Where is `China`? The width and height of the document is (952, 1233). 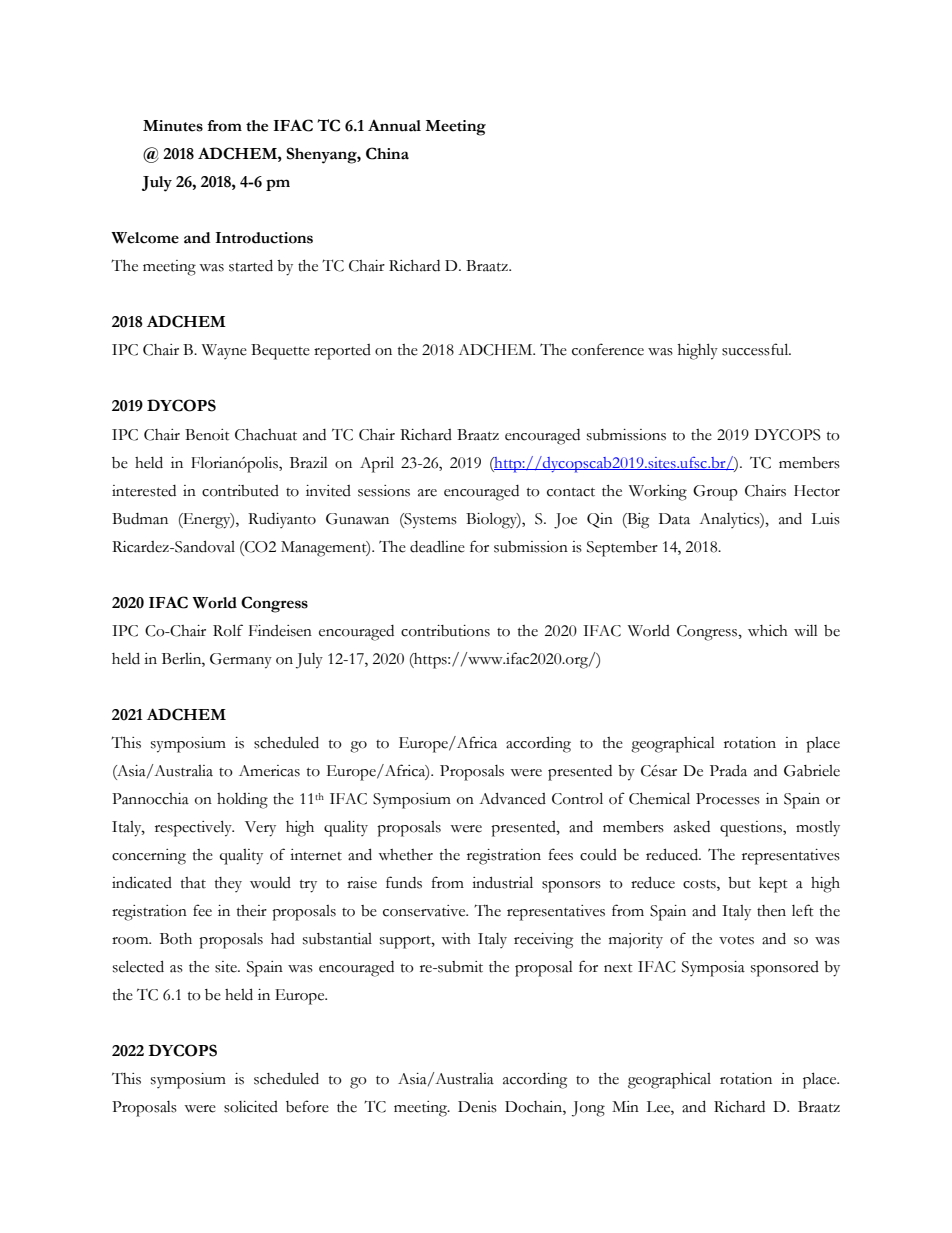 China is located at coordinates (387, 153).
